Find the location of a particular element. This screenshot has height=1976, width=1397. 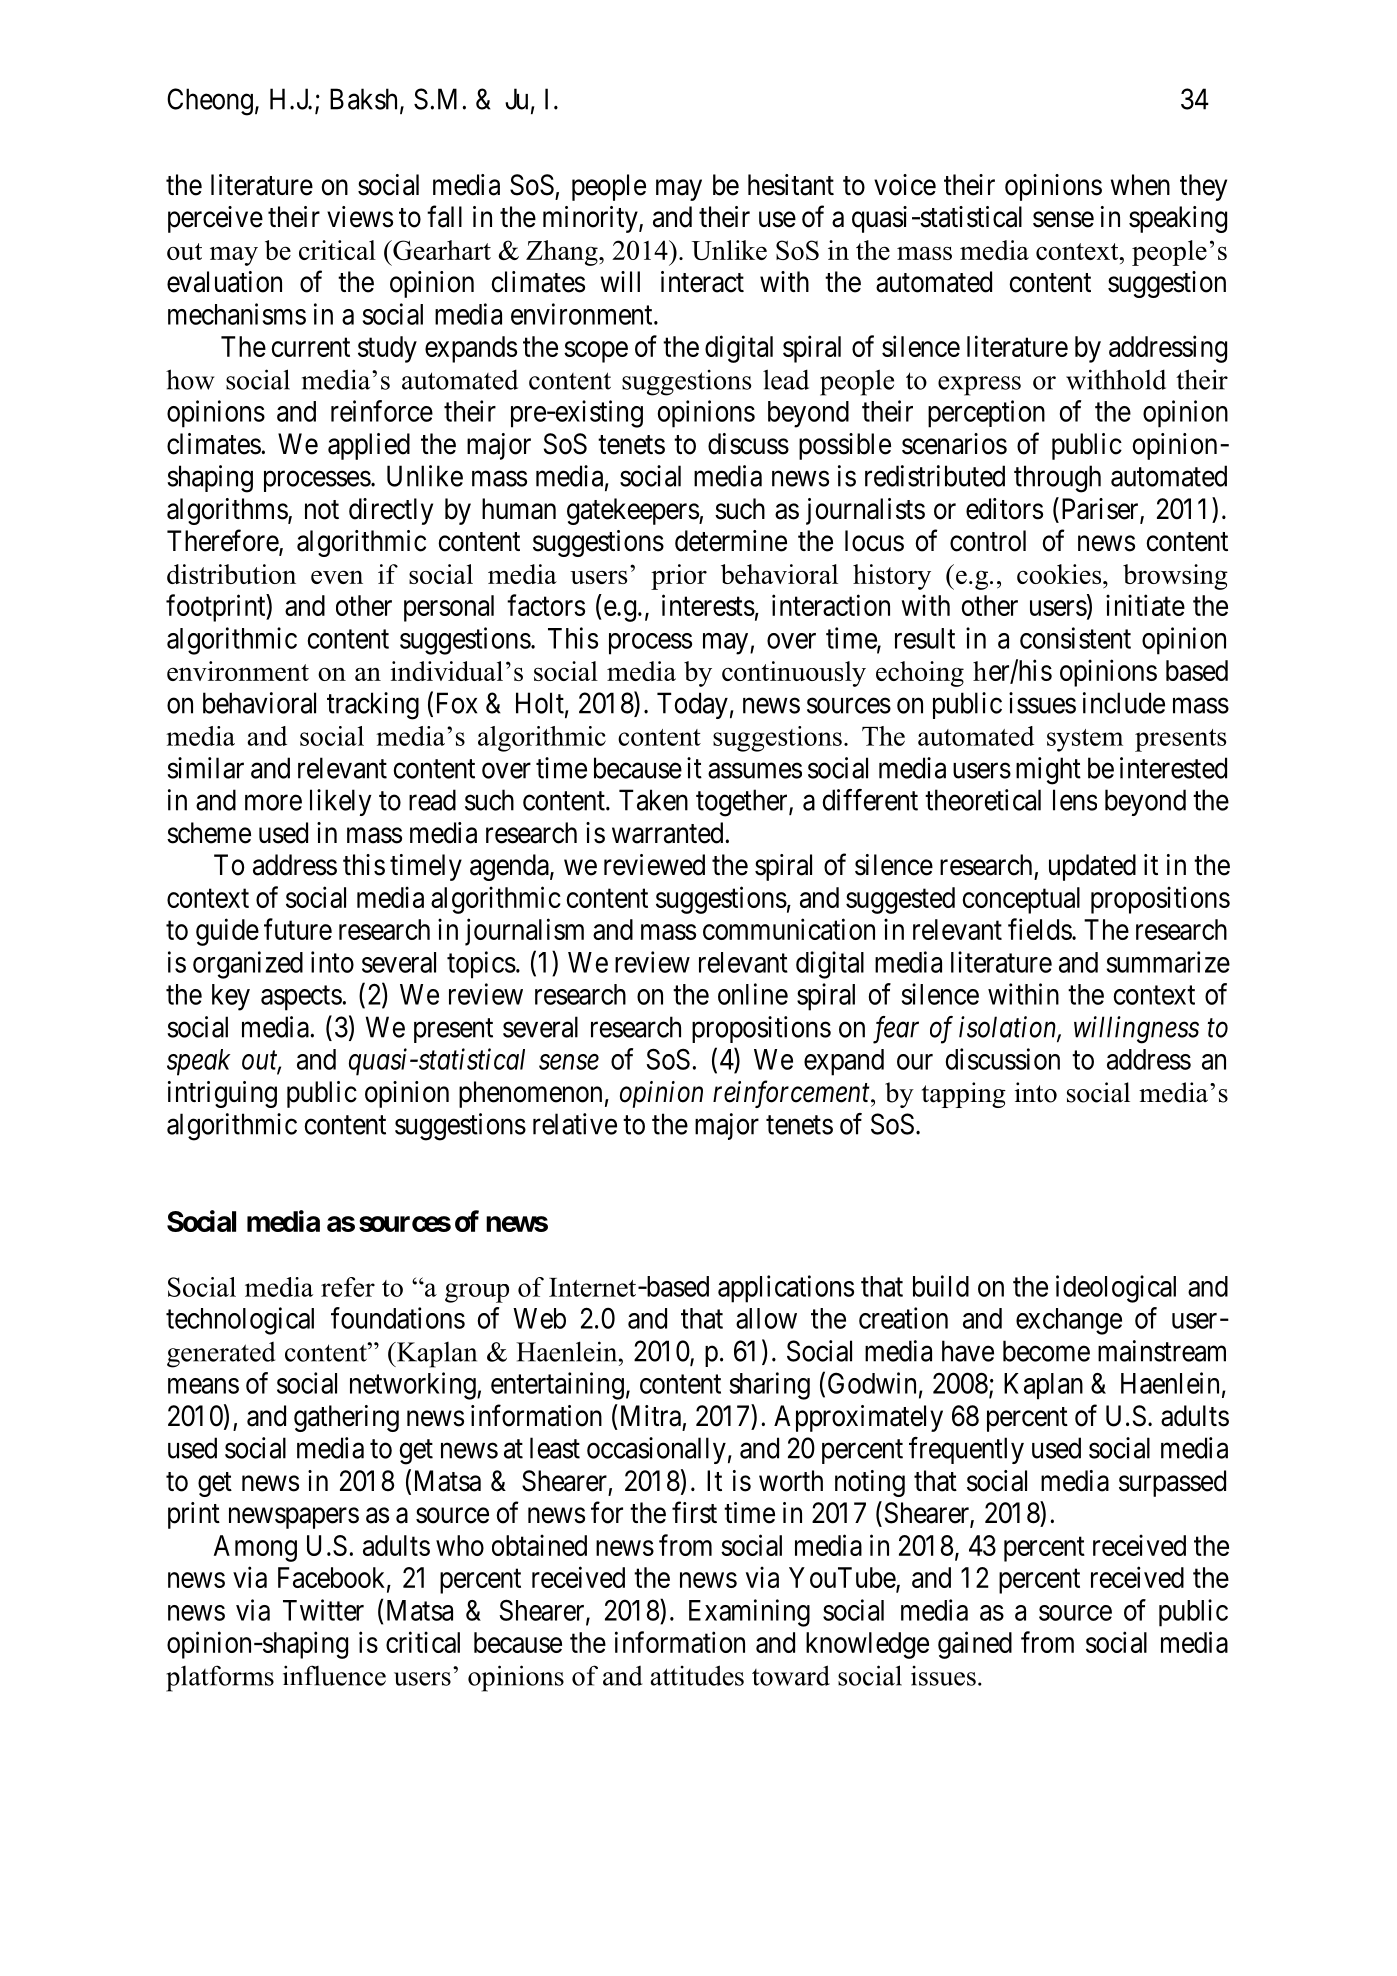

cookies is located at coordinates (1060, 574).
